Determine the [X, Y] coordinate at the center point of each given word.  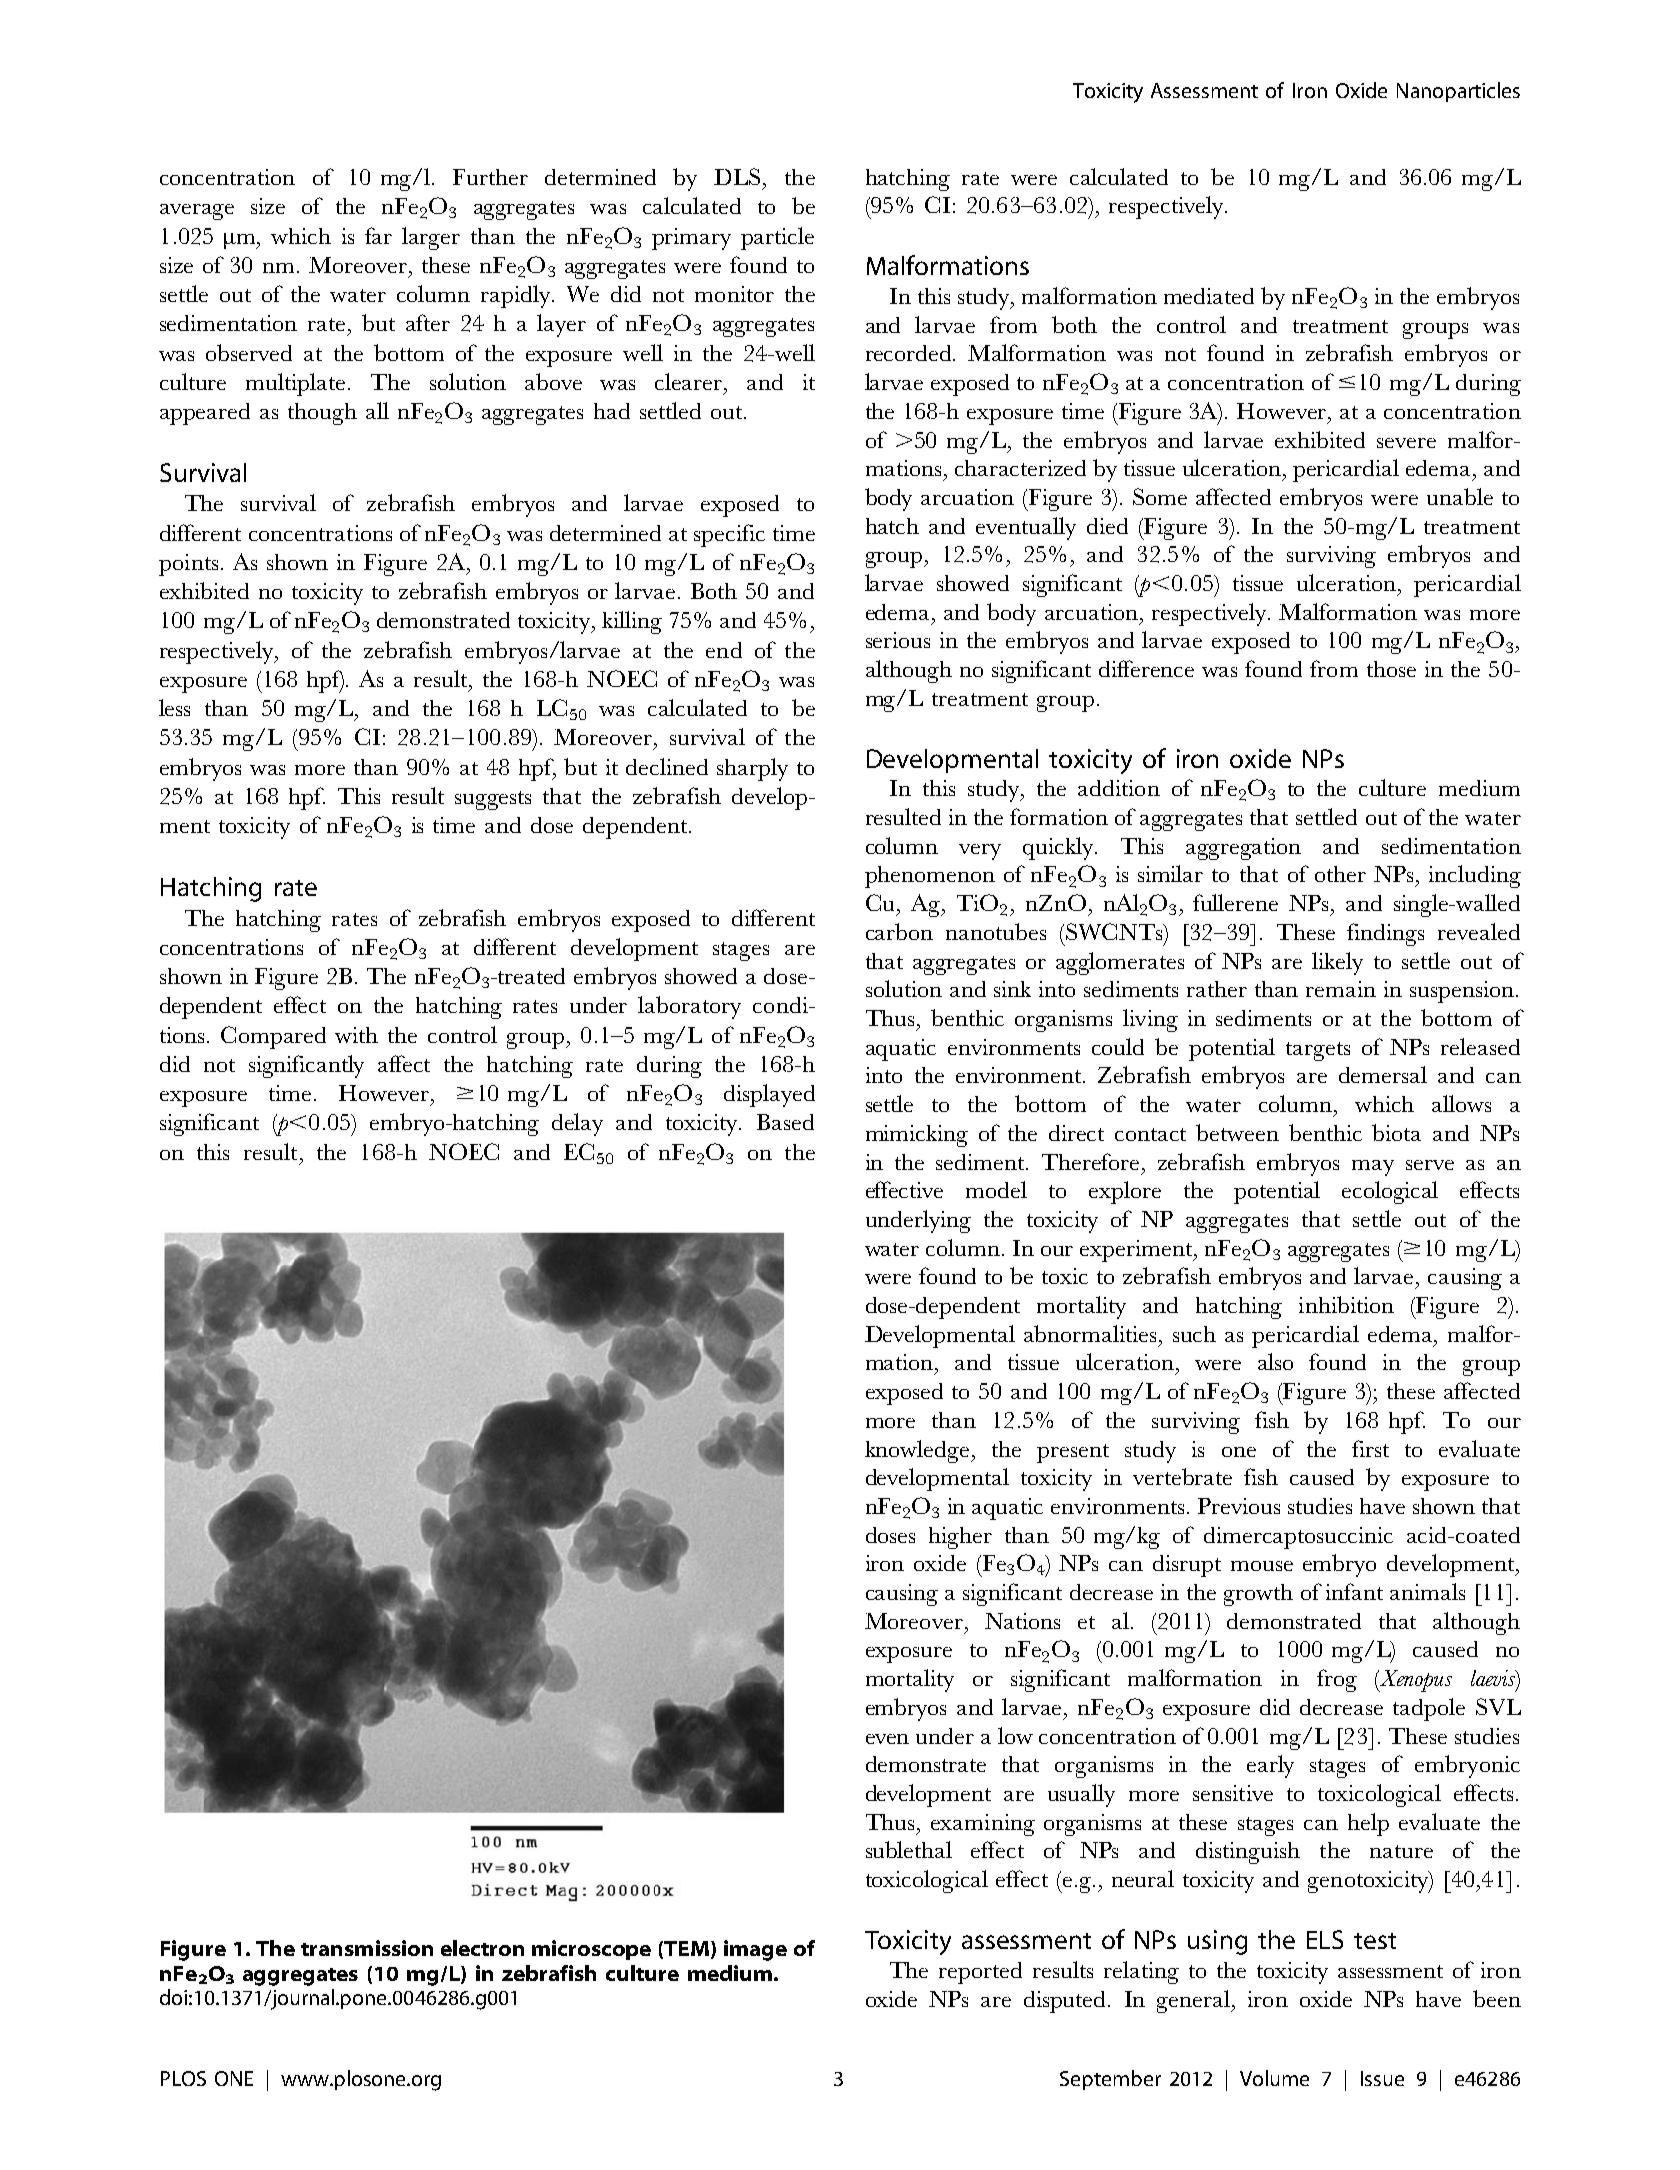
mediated [1209, 296]
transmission [367, 1948]
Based [785, 1122]
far [378, 235]
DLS [737, 176]
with [356, 1035]
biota [1396, 1132]
